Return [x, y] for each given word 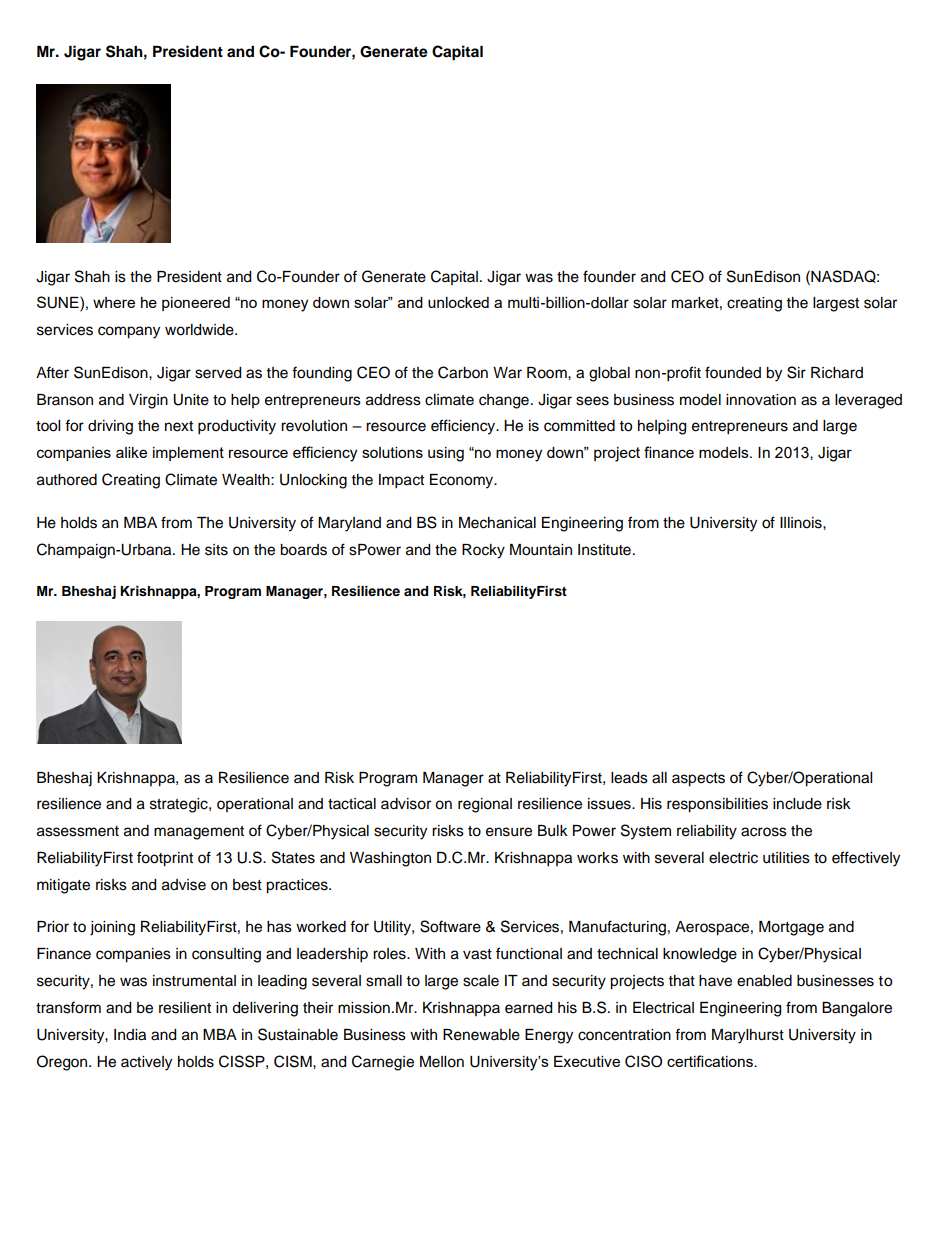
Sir [796, 372]
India [130, 1035]
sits [216, 550]
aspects [698, 780]
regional [485, 805]
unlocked [458, 302]
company [129, 332]
